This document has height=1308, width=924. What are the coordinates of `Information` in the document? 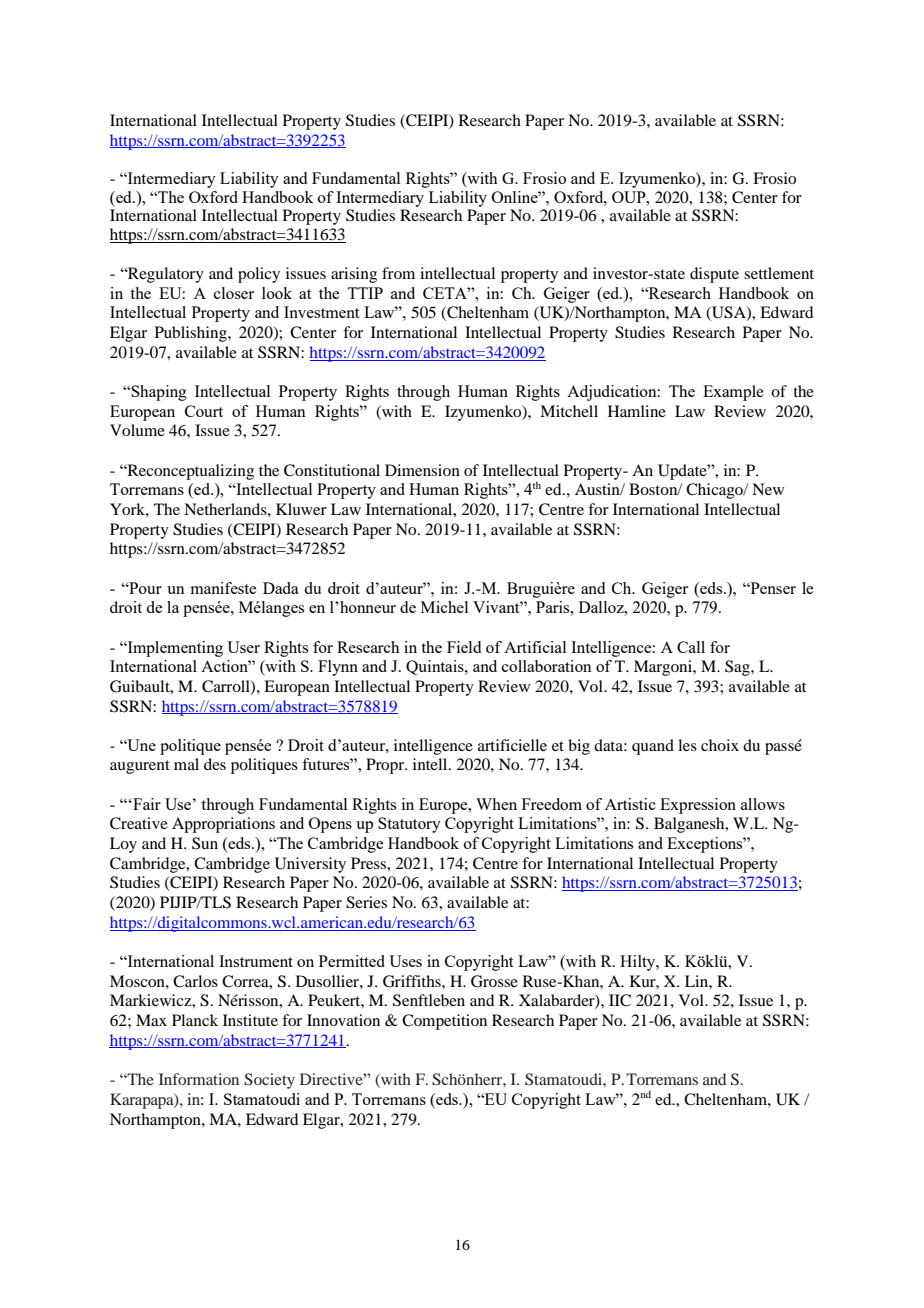 It's located at (199, 1079).
